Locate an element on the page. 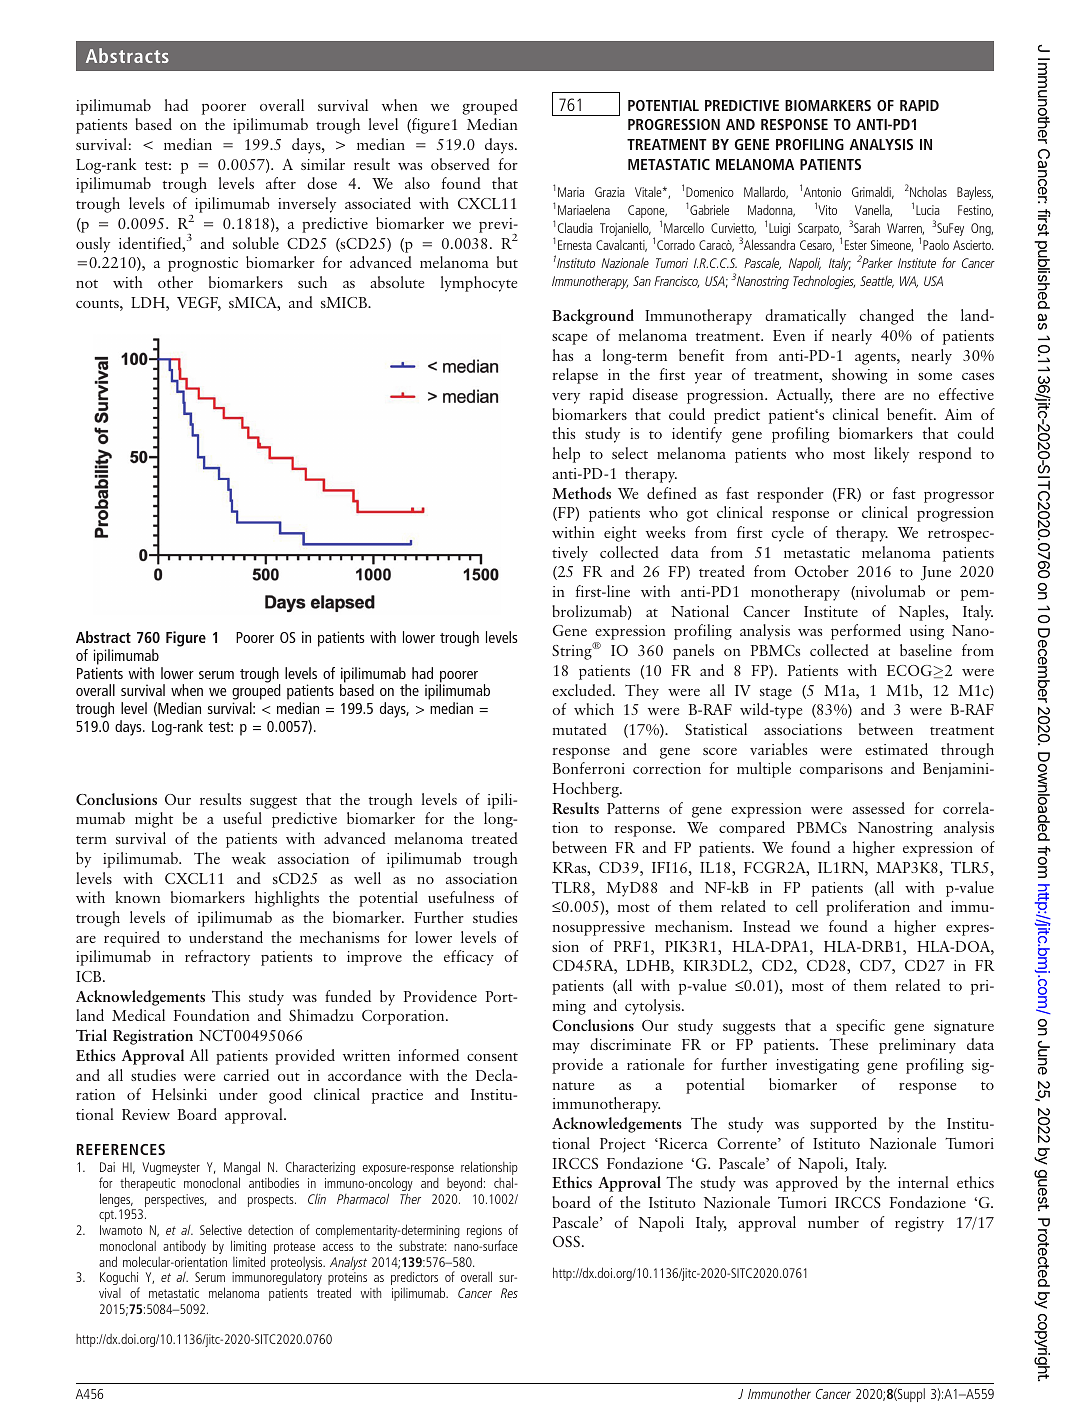 This document has width=1070, height=1427. OSS is located at coordinates (566, 1241).
